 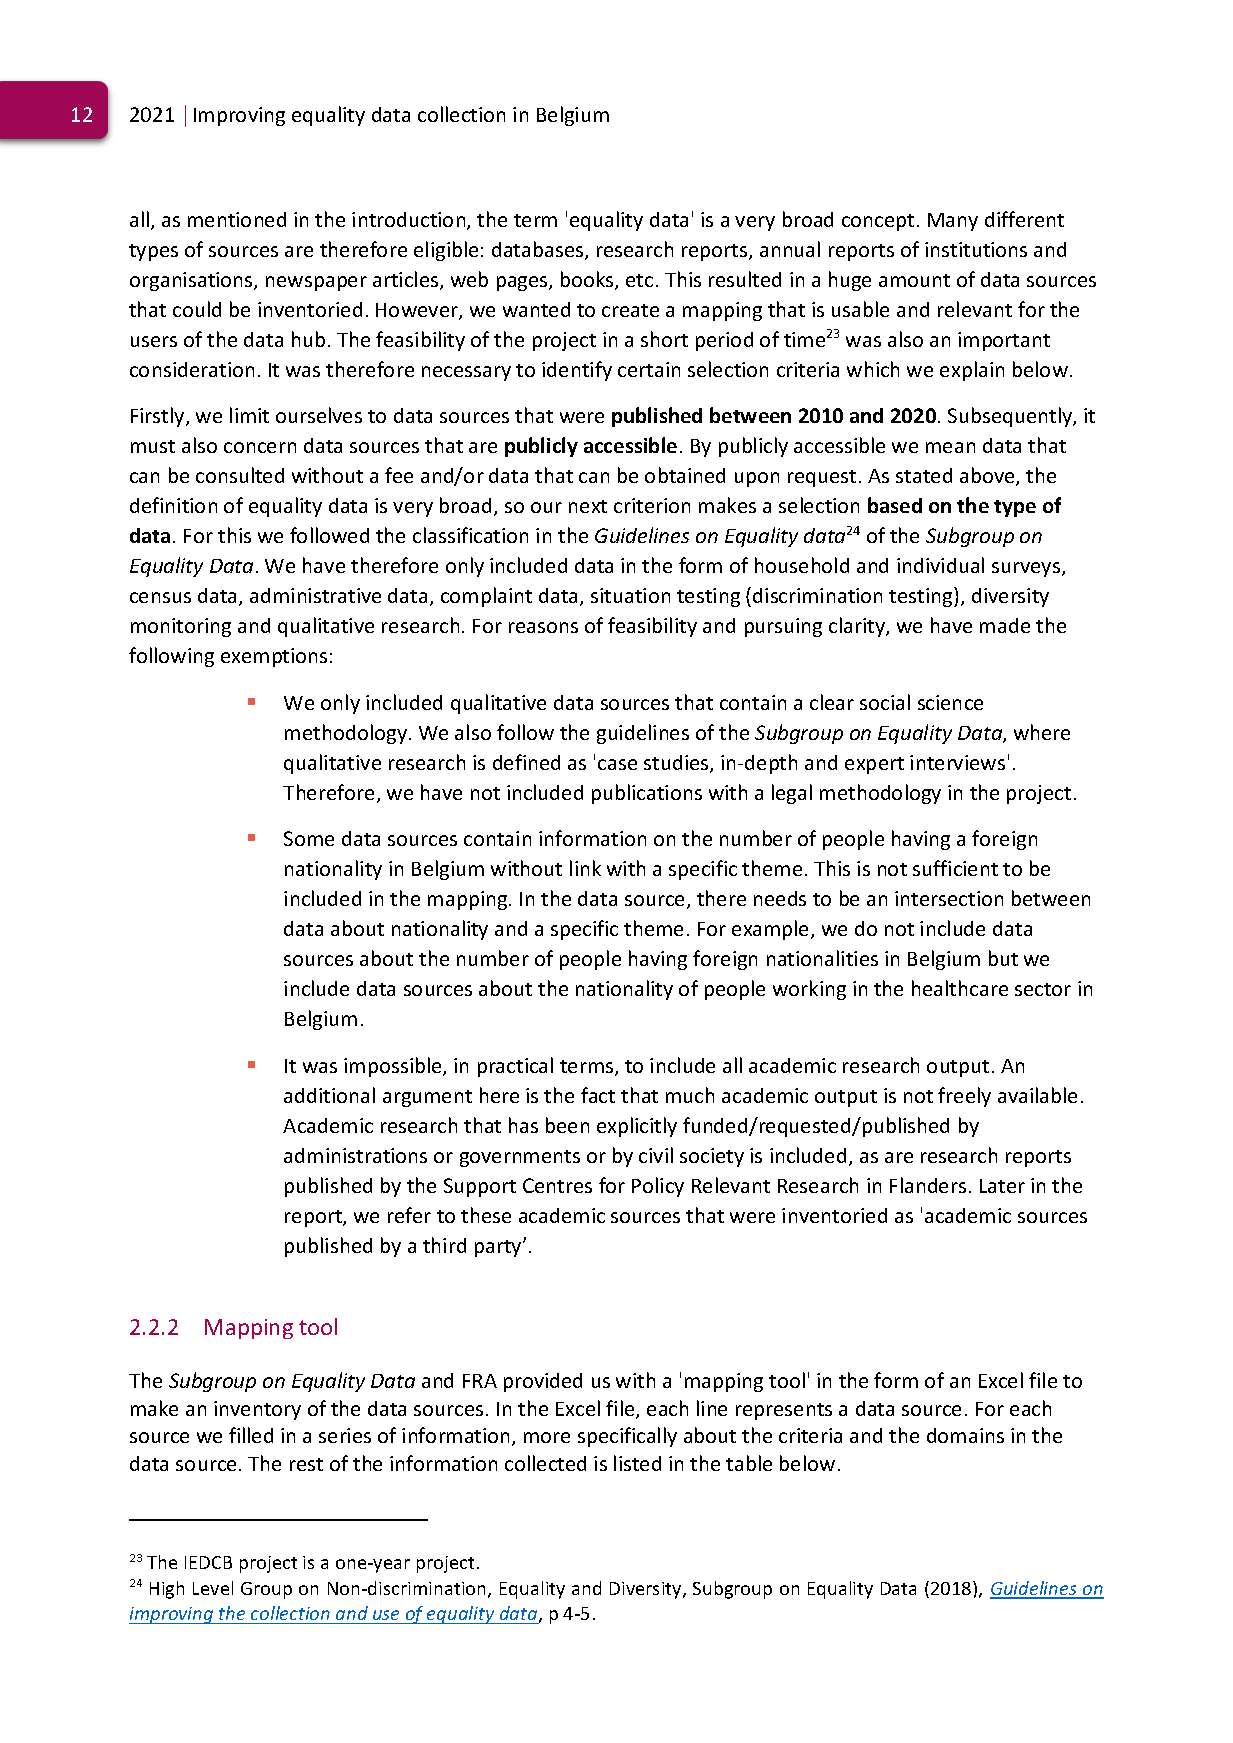 I want to click on Some, so click(x=309, y=838).
